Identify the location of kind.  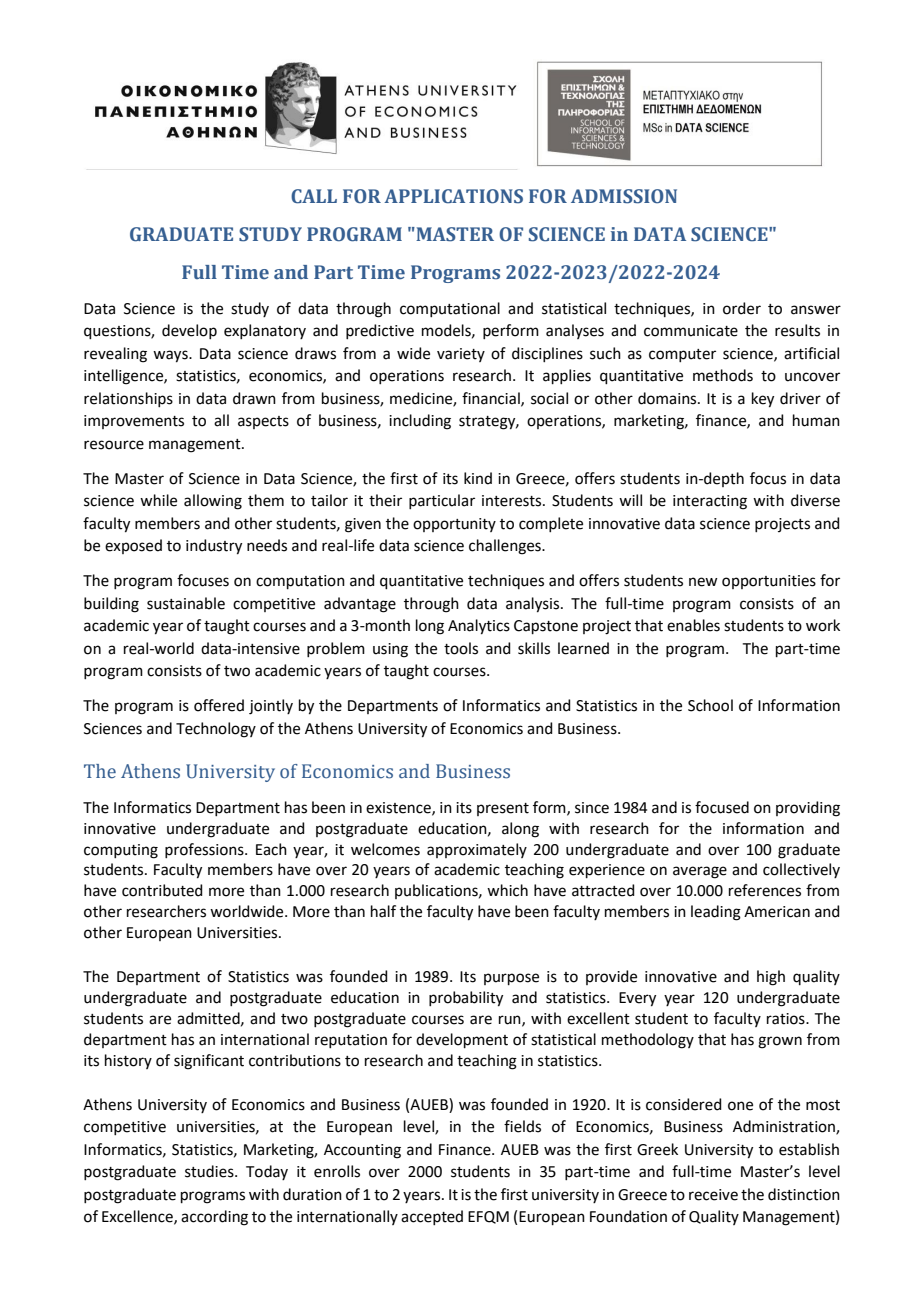
(478, 478).
